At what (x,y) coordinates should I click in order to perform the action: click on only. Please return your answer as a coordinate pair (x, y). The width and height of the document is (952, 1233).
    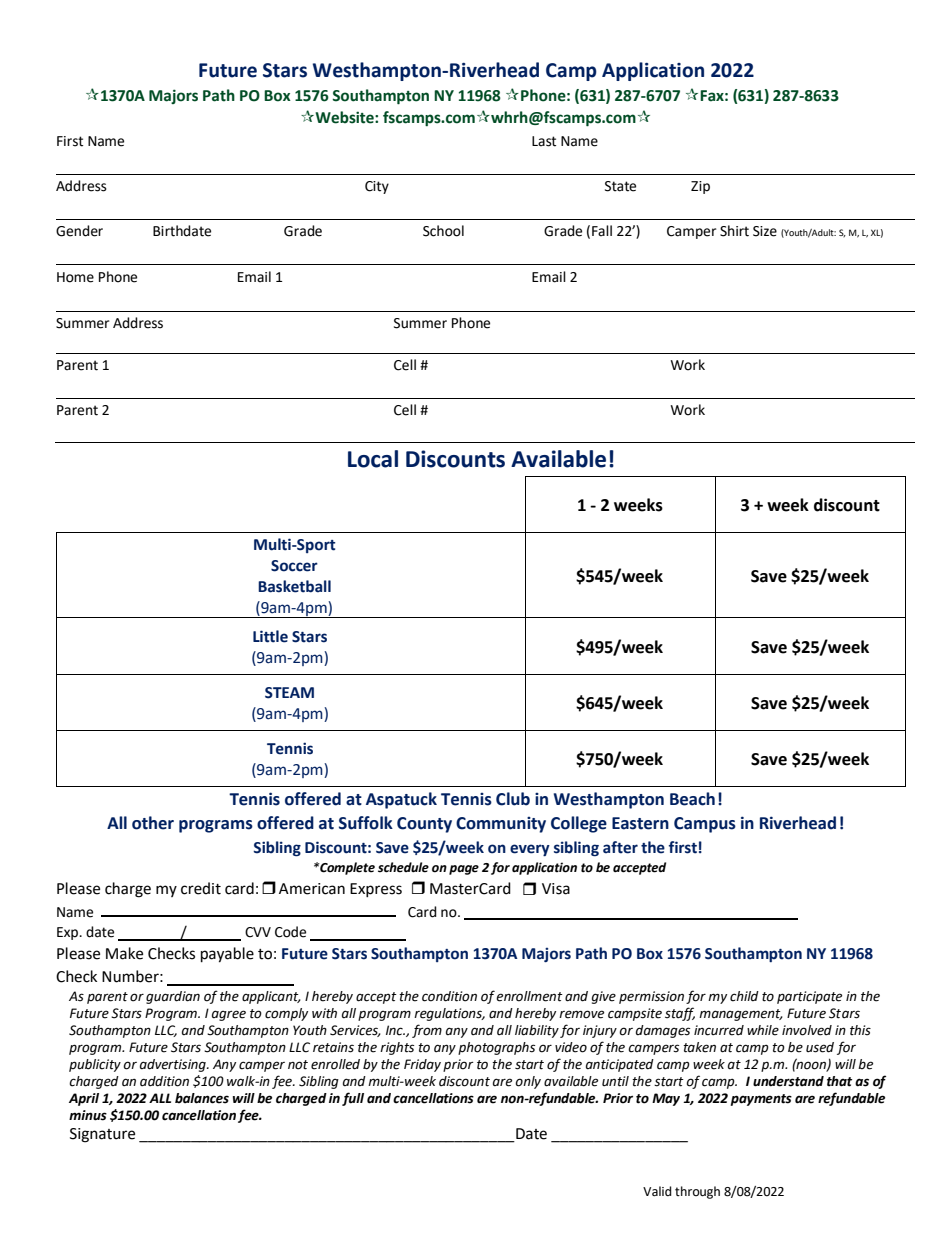
    Looking at the image, I should click on (528, 1082).
